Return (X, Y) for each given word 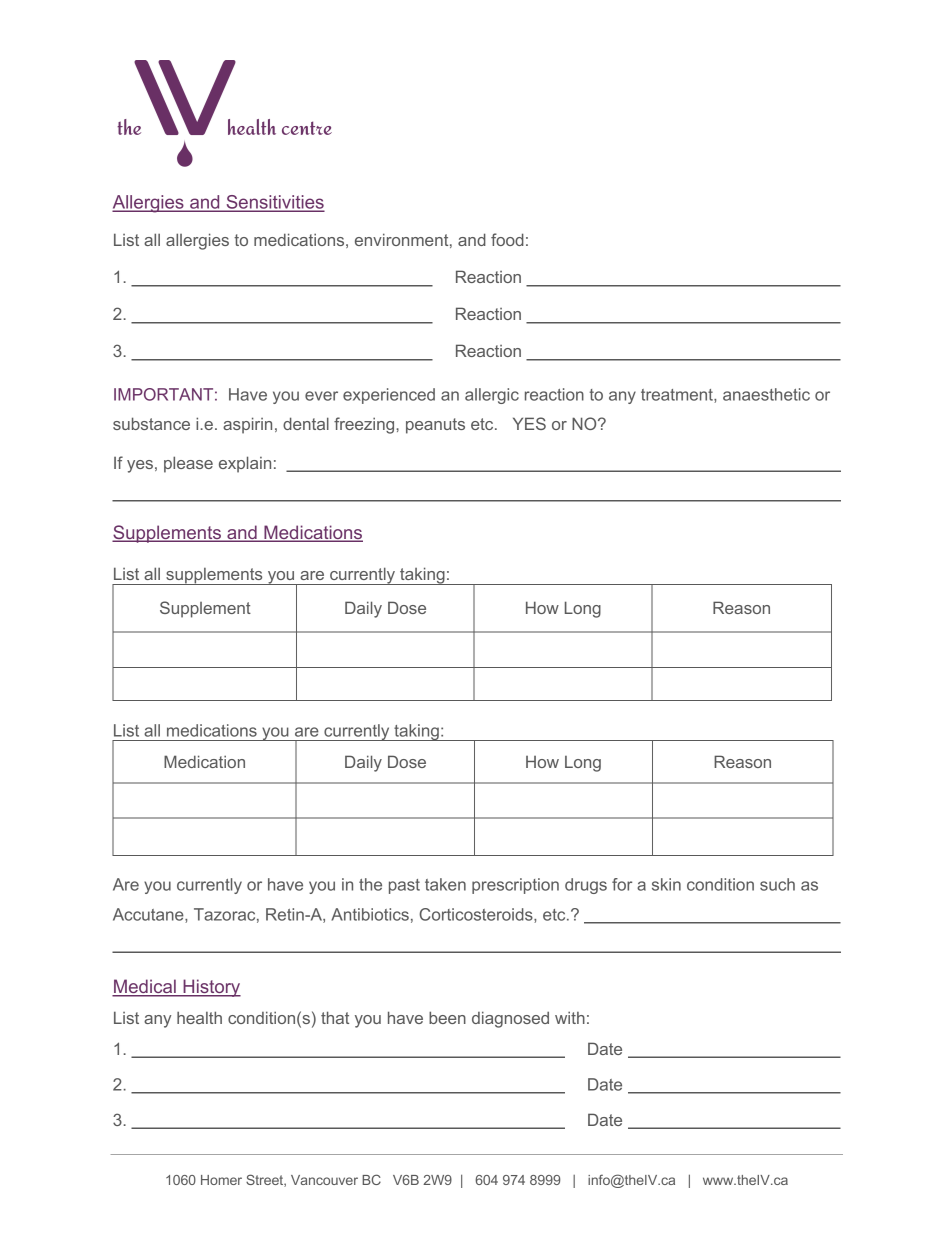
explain (245, 464)
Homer (221, 1180)
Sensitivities (274, 203)
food (507, 239)
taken (445, 884)
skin (666, 884)
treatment (678, 396)
